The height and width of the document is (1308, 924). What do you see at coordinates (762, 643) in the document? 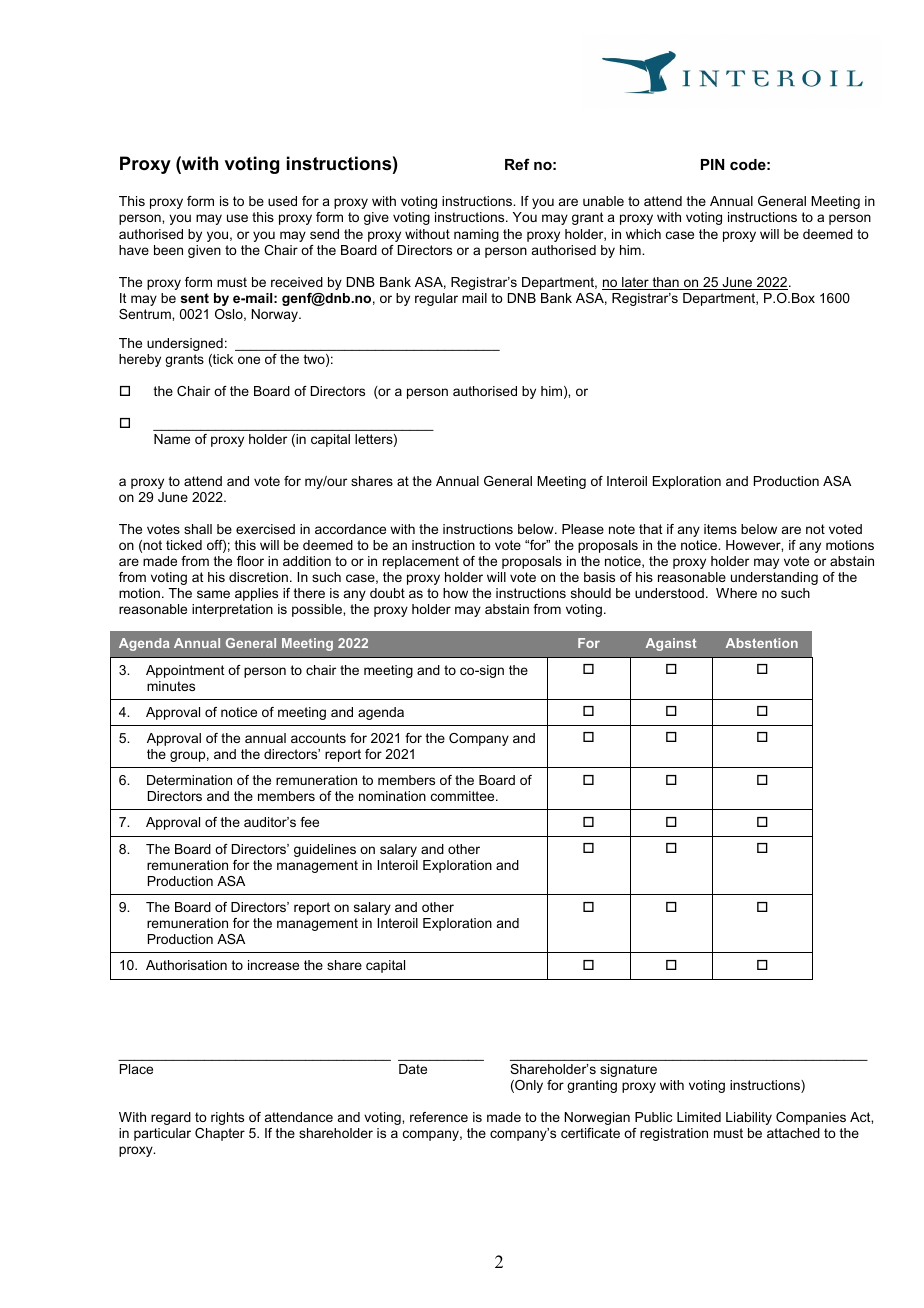
I see `Abstention` at bounding box center [762, 643].
